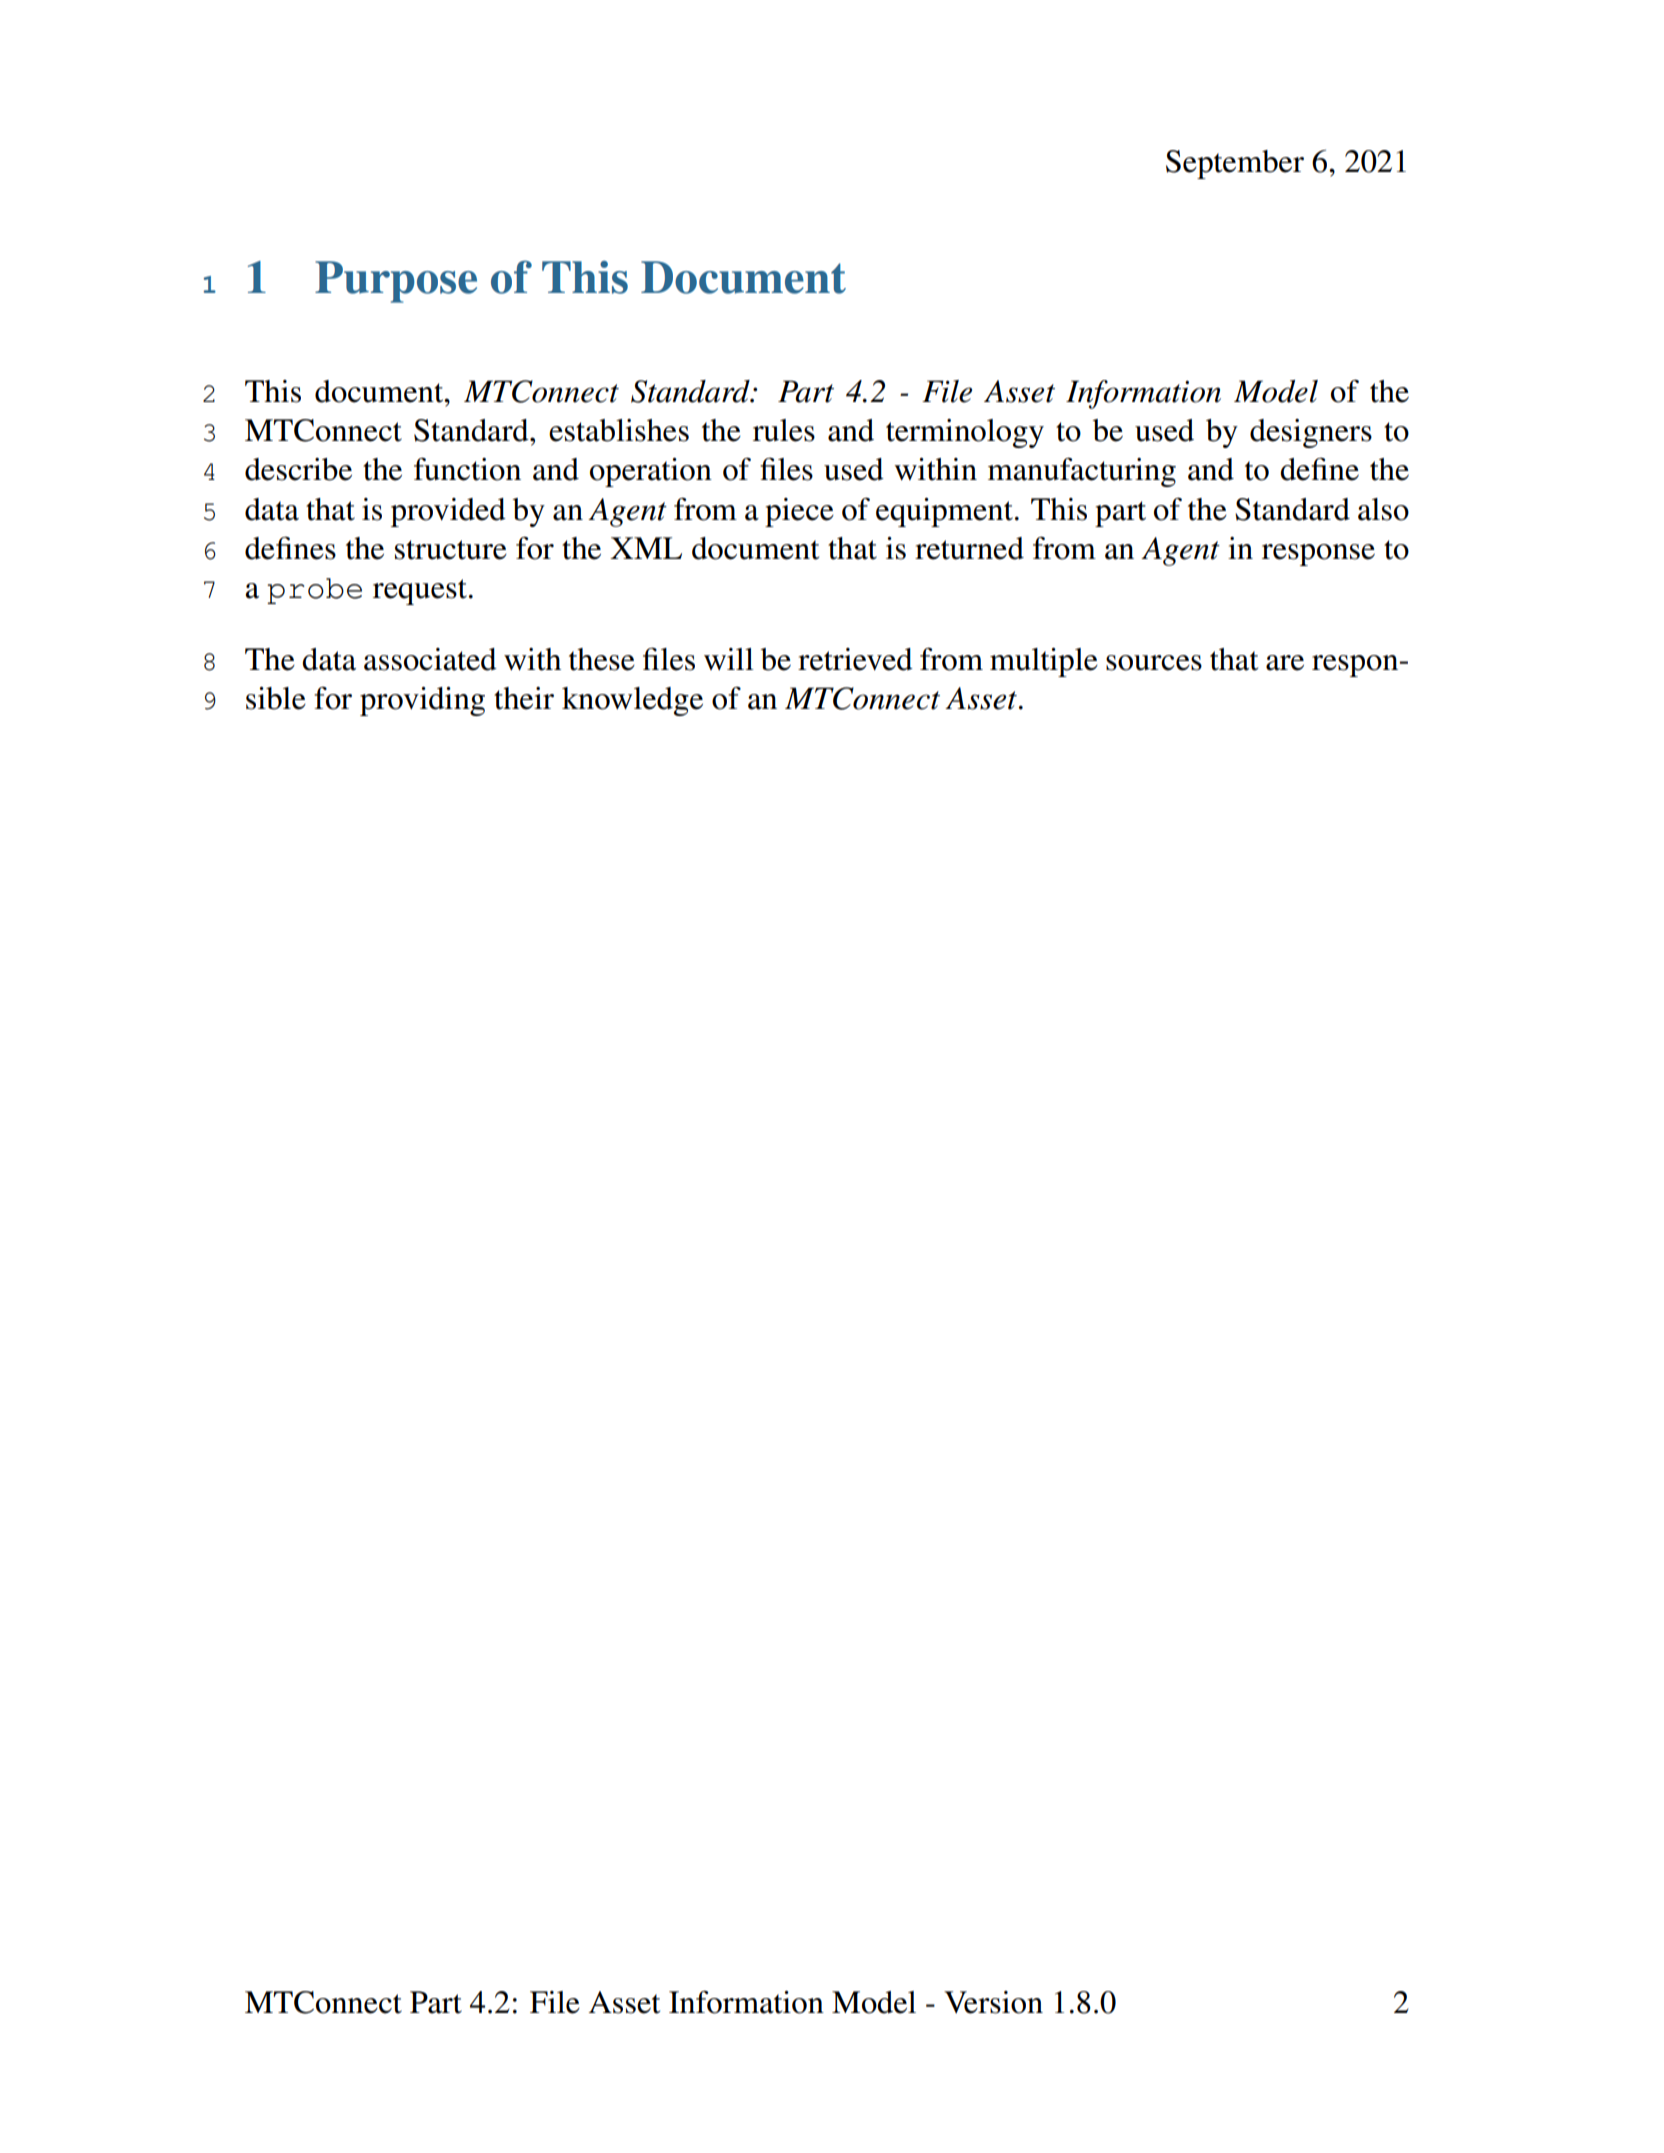 The width and height of the document is (1664, 2153). I want to click on piece, so click(799, 512).
